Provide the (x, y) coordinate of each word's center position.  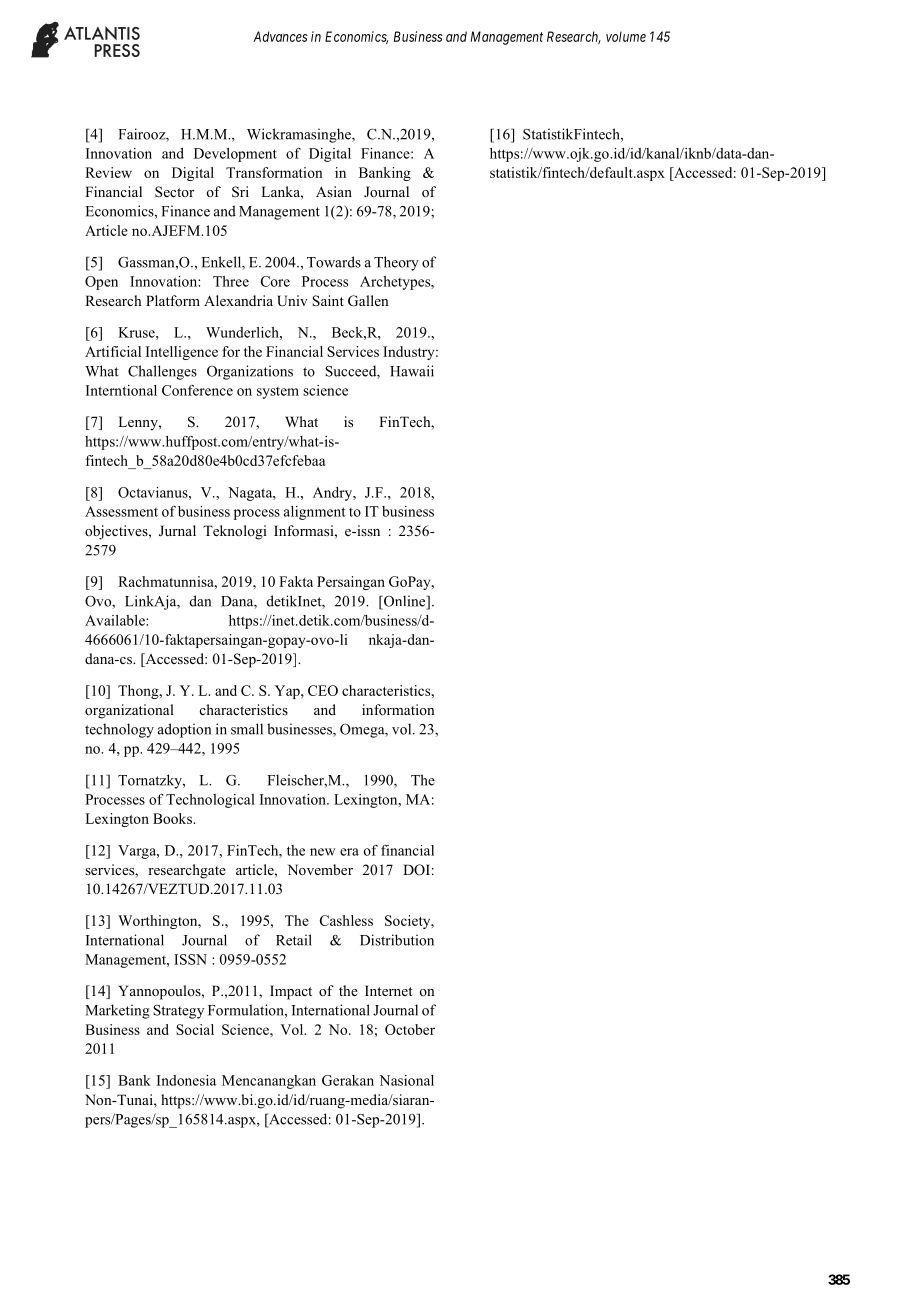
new (323, 852)
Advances (280, 36)
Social (195, 1029)
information (398, 709)
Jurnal (177, 531)
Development (235, 155)
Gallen (368, 301)
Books (173, 818)
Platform (173, 300)
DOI (416, 870)
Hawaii (412, 371)
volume (626, 36)
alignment (315, 513)
